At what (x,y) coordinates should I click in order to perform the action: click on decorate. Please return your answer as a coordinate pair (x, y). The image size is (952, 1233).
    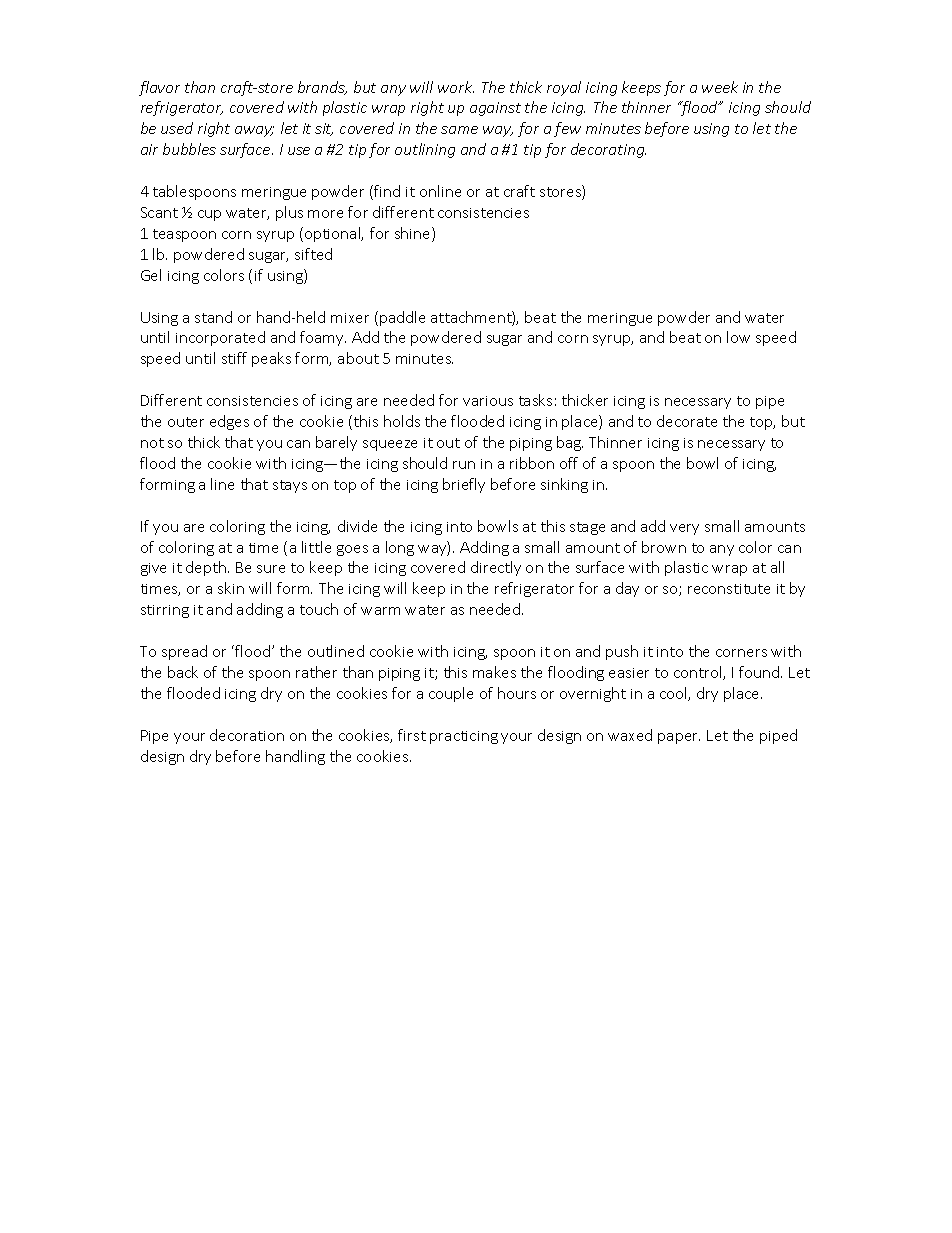
    Looking at the image, I should click on (687, 421).
